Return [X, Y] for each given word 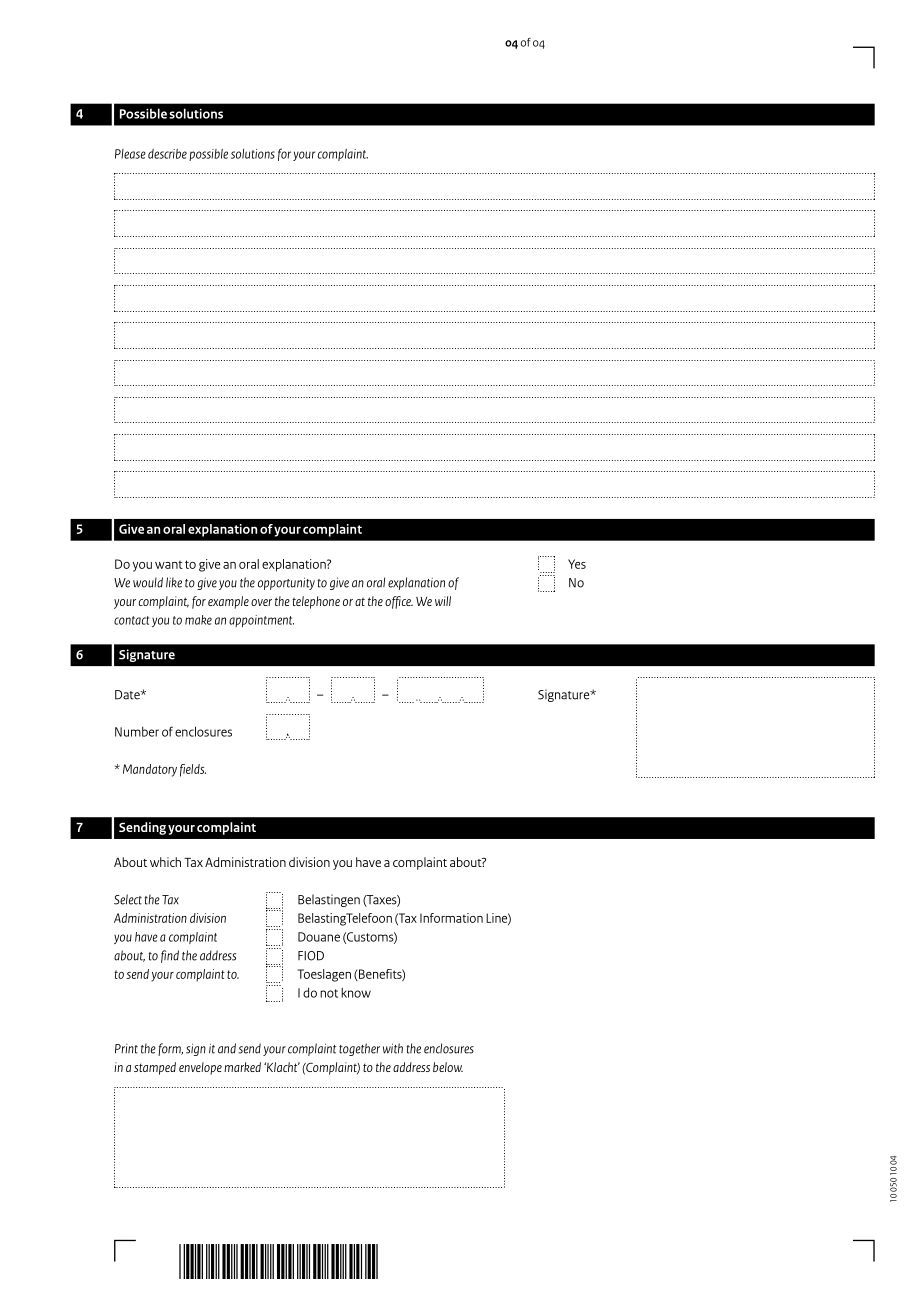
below [448, 1067]
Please [130, 154]
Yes [577, 564]
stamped [155, 1068]
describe [167, 154]
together [359, 1049]
